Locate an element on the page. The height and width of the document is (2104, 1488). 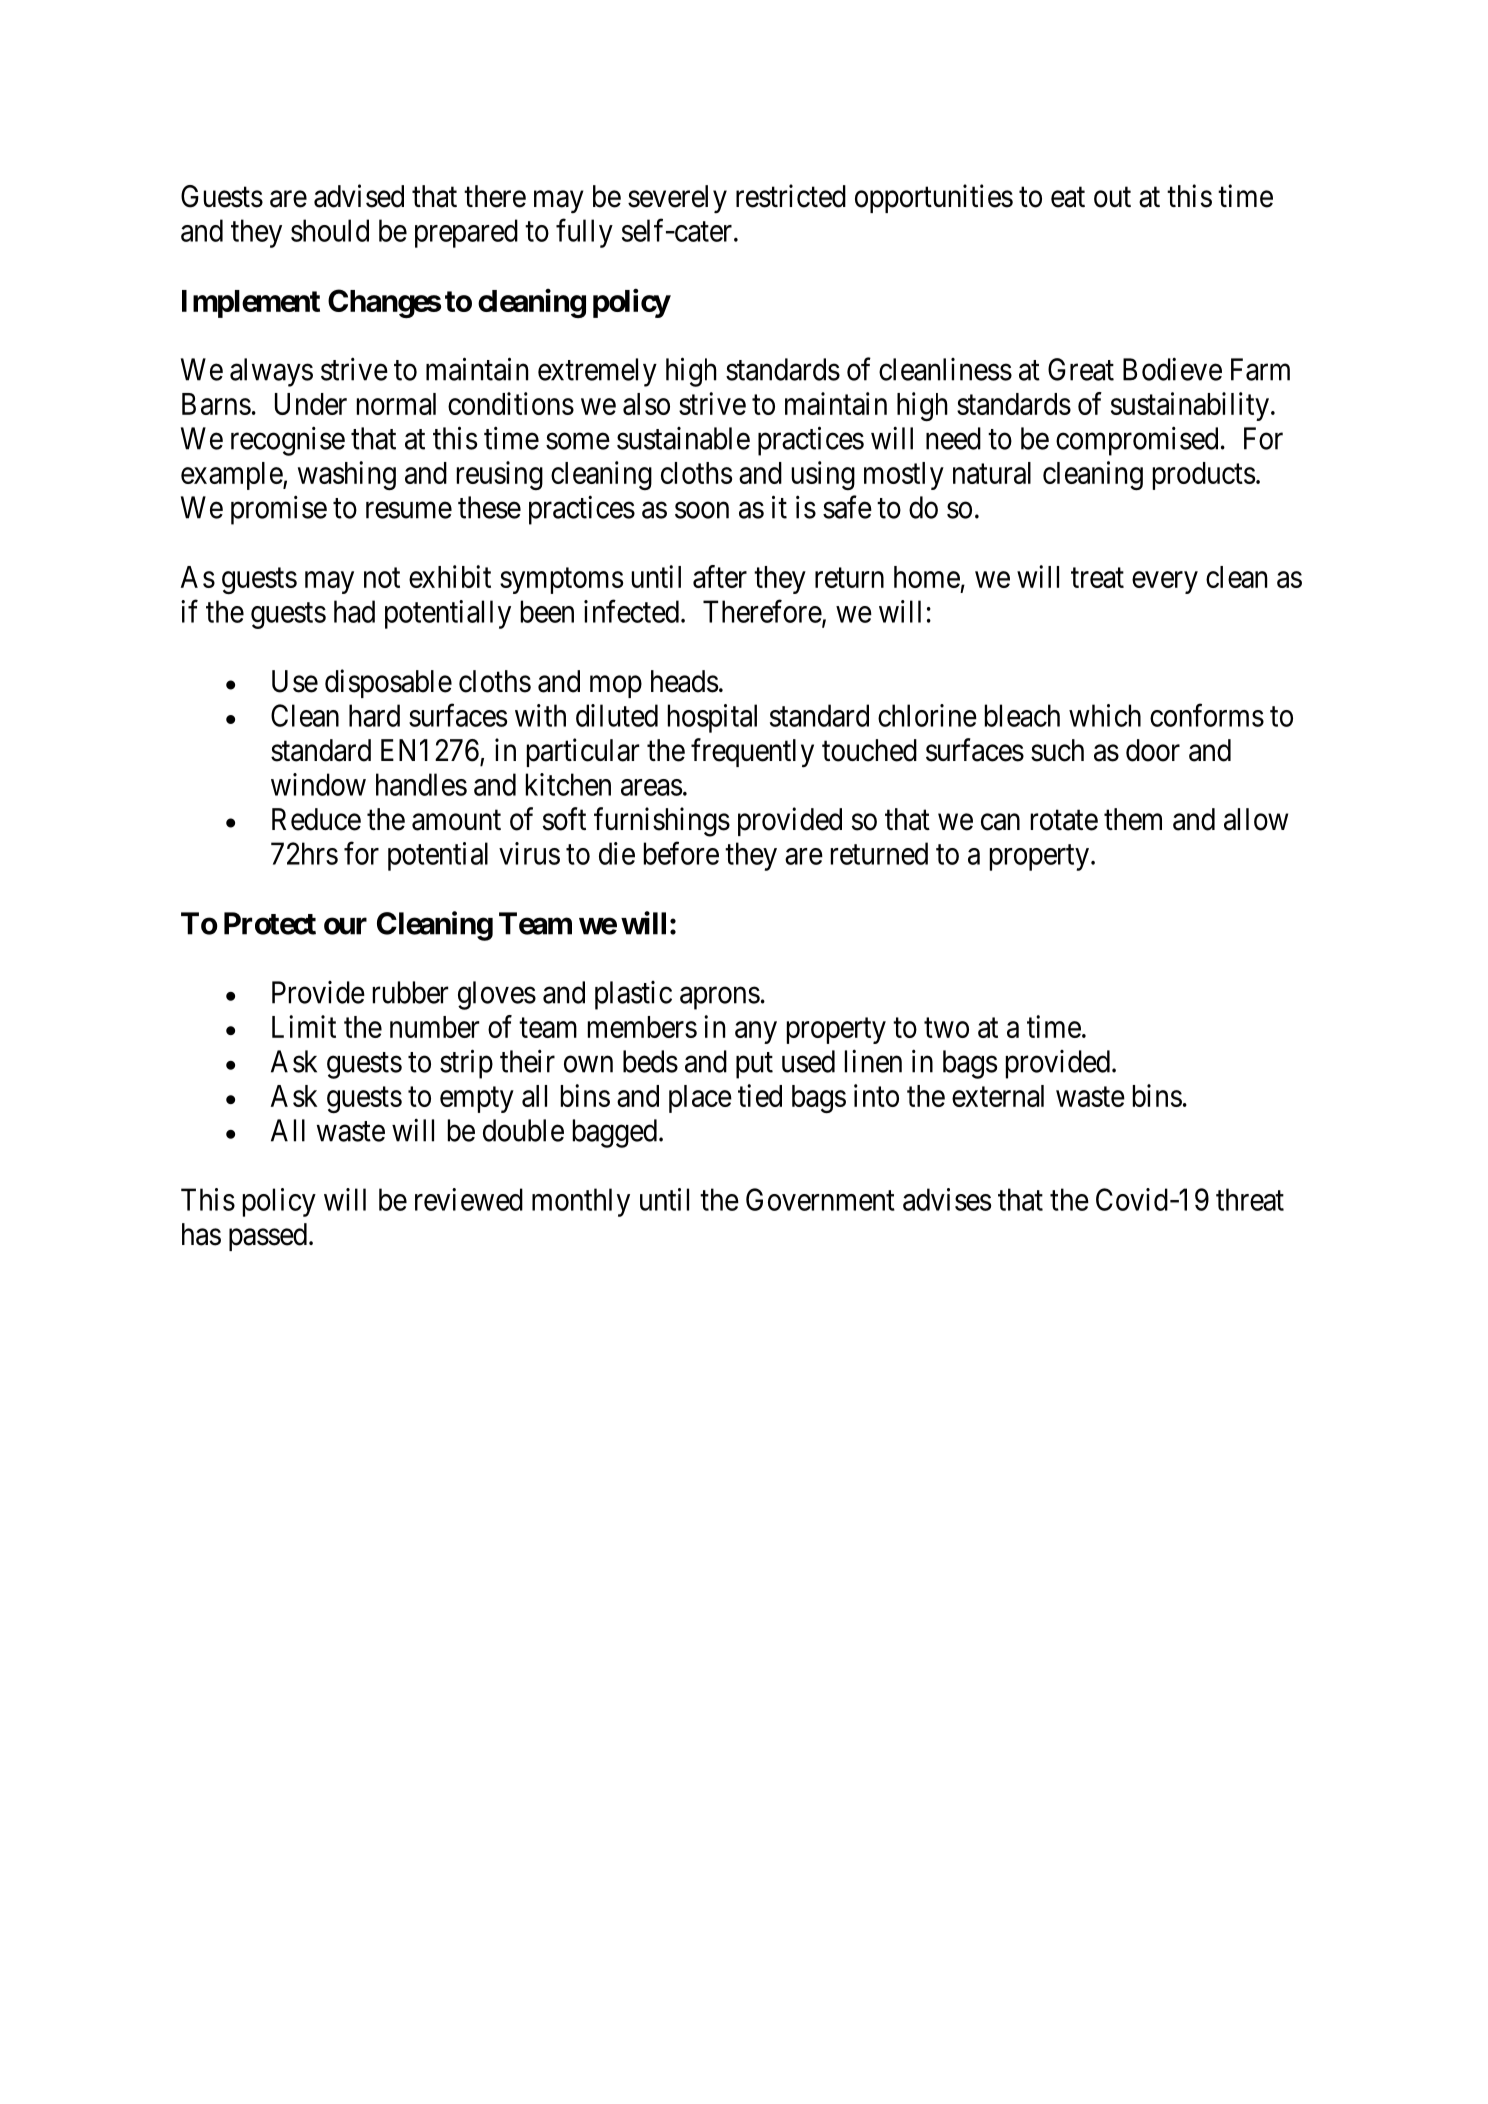
Government is located at coordinates (820, 1199).
